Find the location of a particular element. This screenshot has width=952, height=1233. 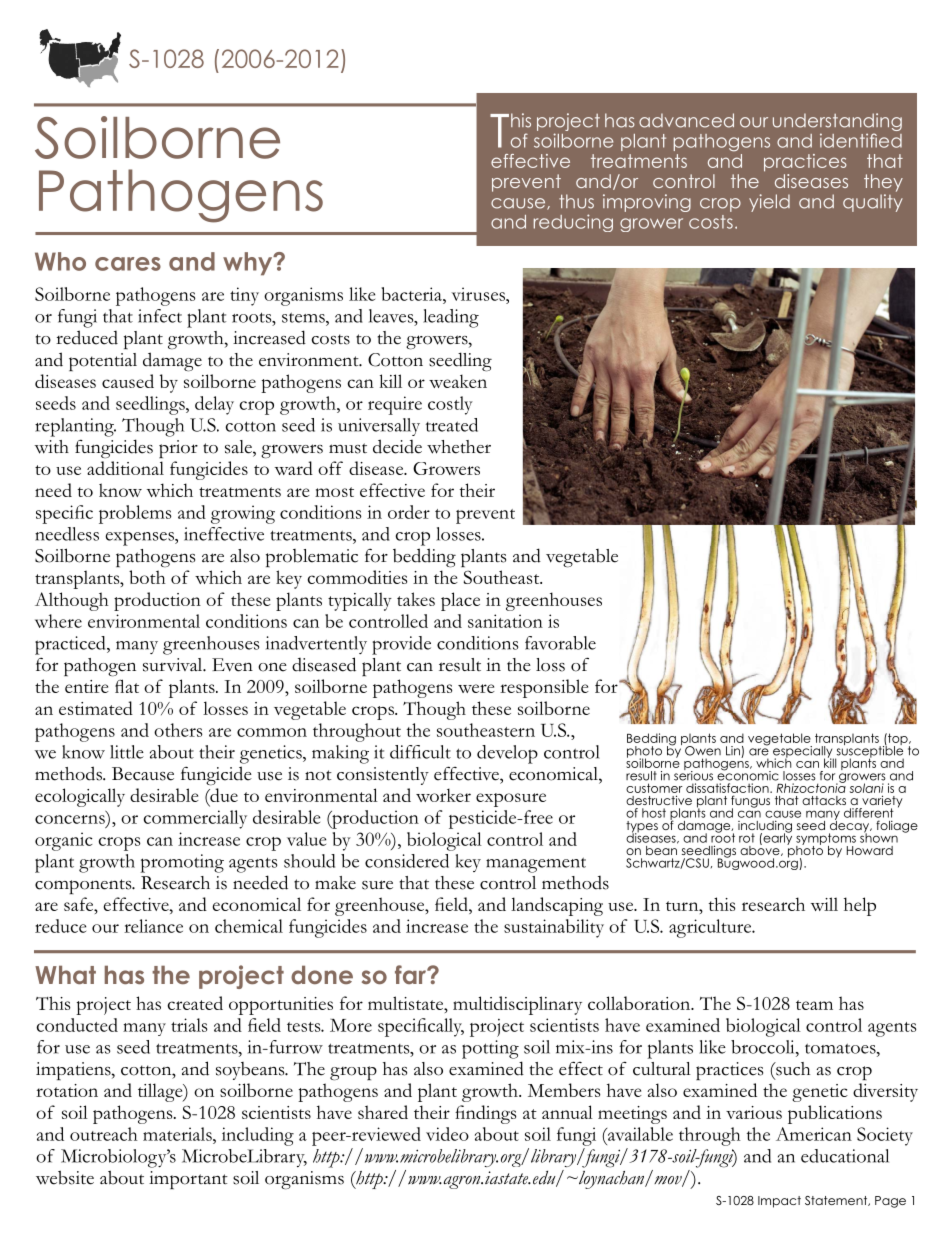

commercially is located at coordinates (195, 819).
